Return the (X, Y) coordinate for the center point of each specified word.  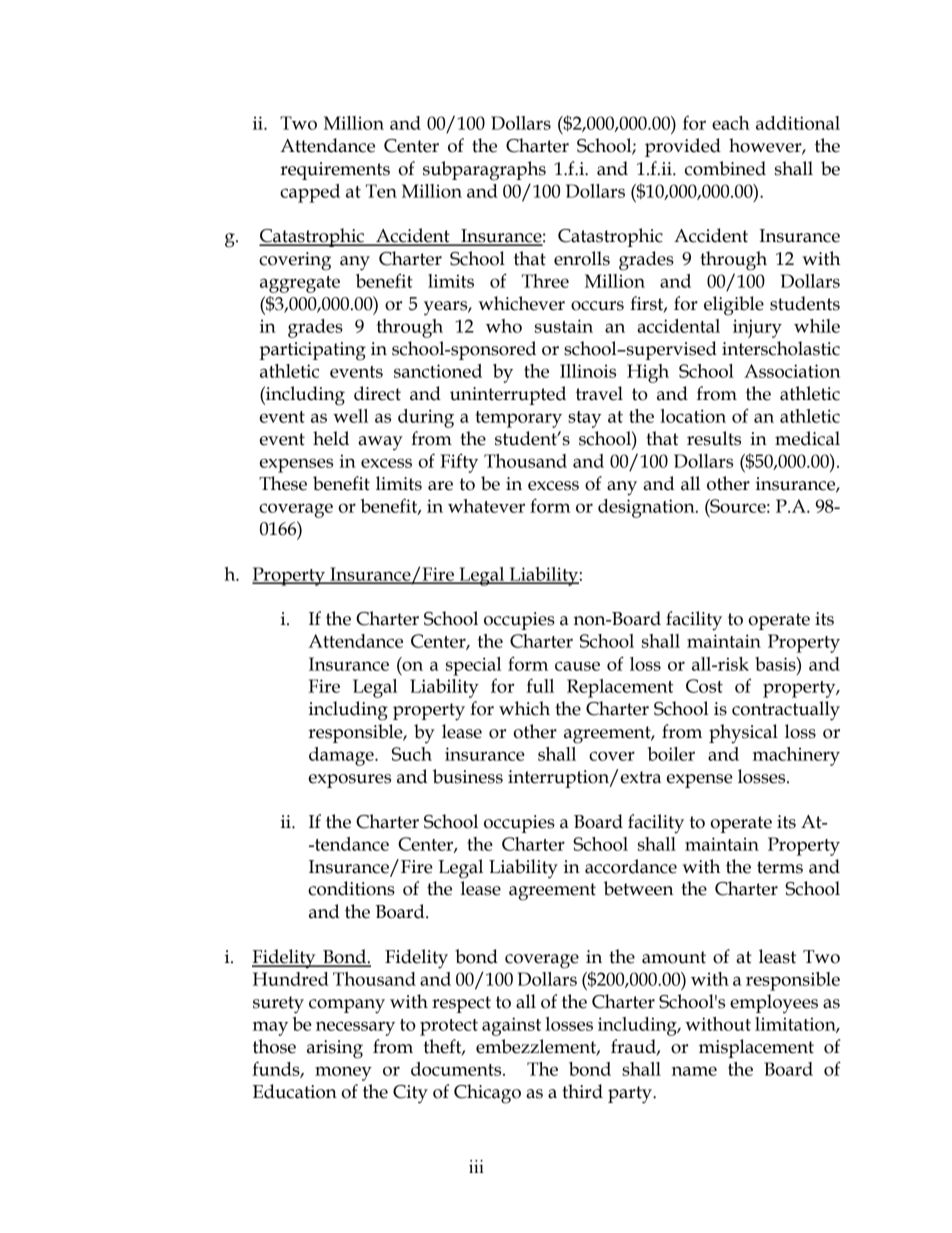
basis (776, 664)
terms (780, 867)
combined (725, 168)
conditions (351, 888)
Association (792, 371)
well (350, 416)
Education (295, 1091)
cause (577, 666)
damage (342, 756)
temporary (519, 419)
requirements (335, 171)
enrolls (582, 258)
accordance (631, 866)
